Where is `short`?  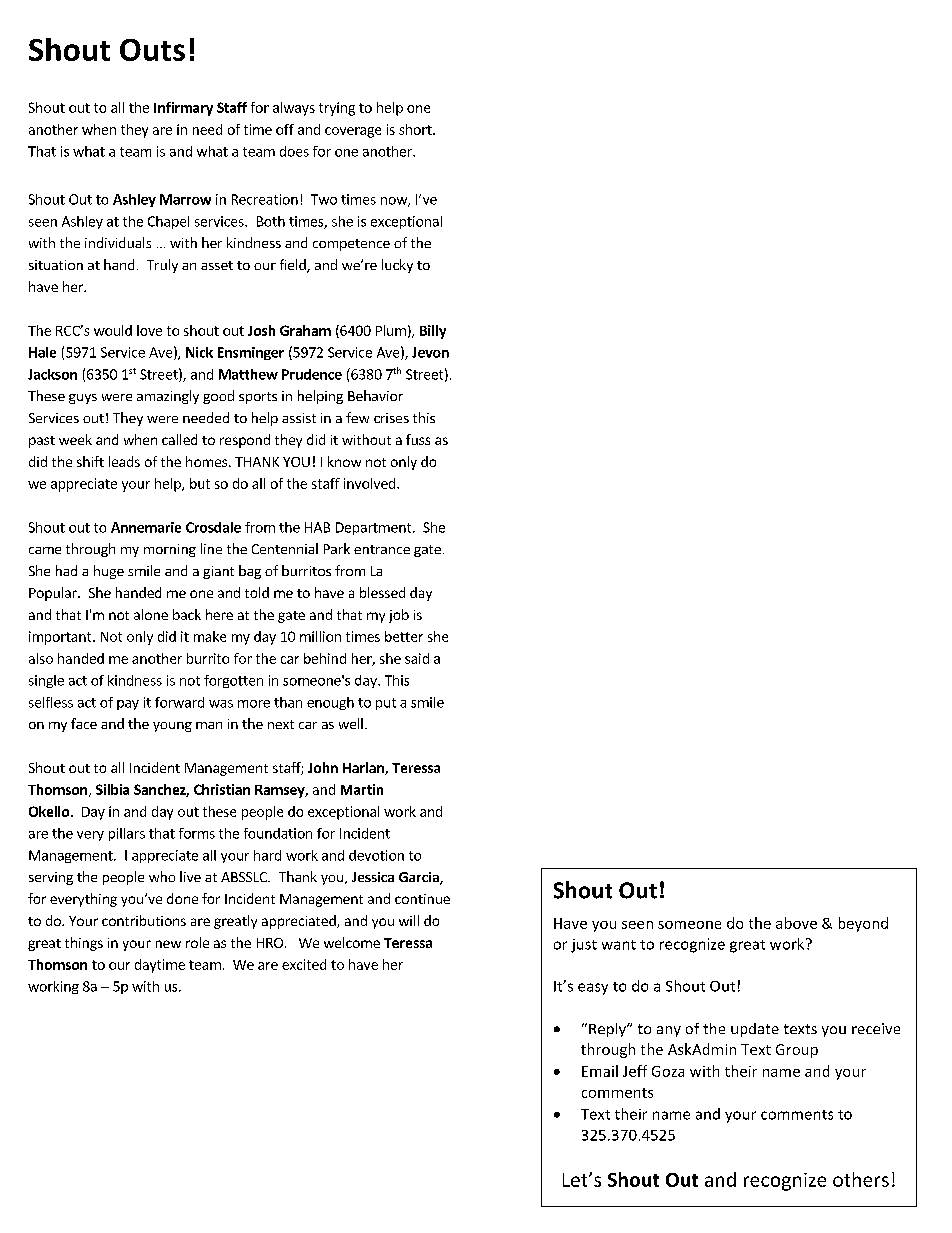 short is located at coordinates (416, 129).
